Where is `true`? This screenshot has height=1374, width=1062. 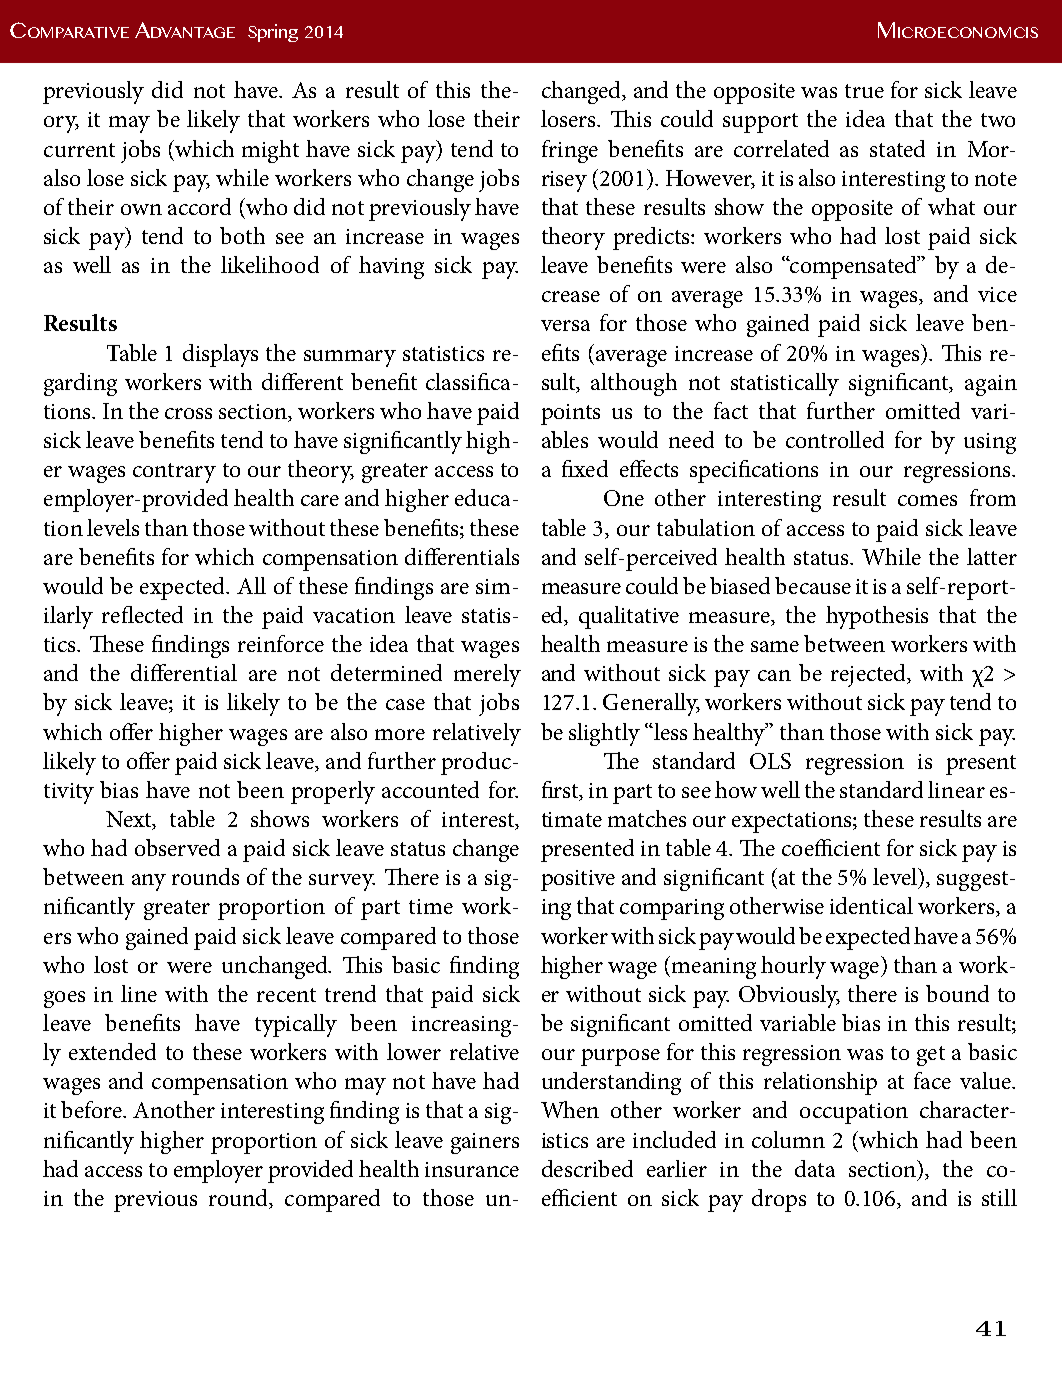 true is located at coordinates (864, 91).
